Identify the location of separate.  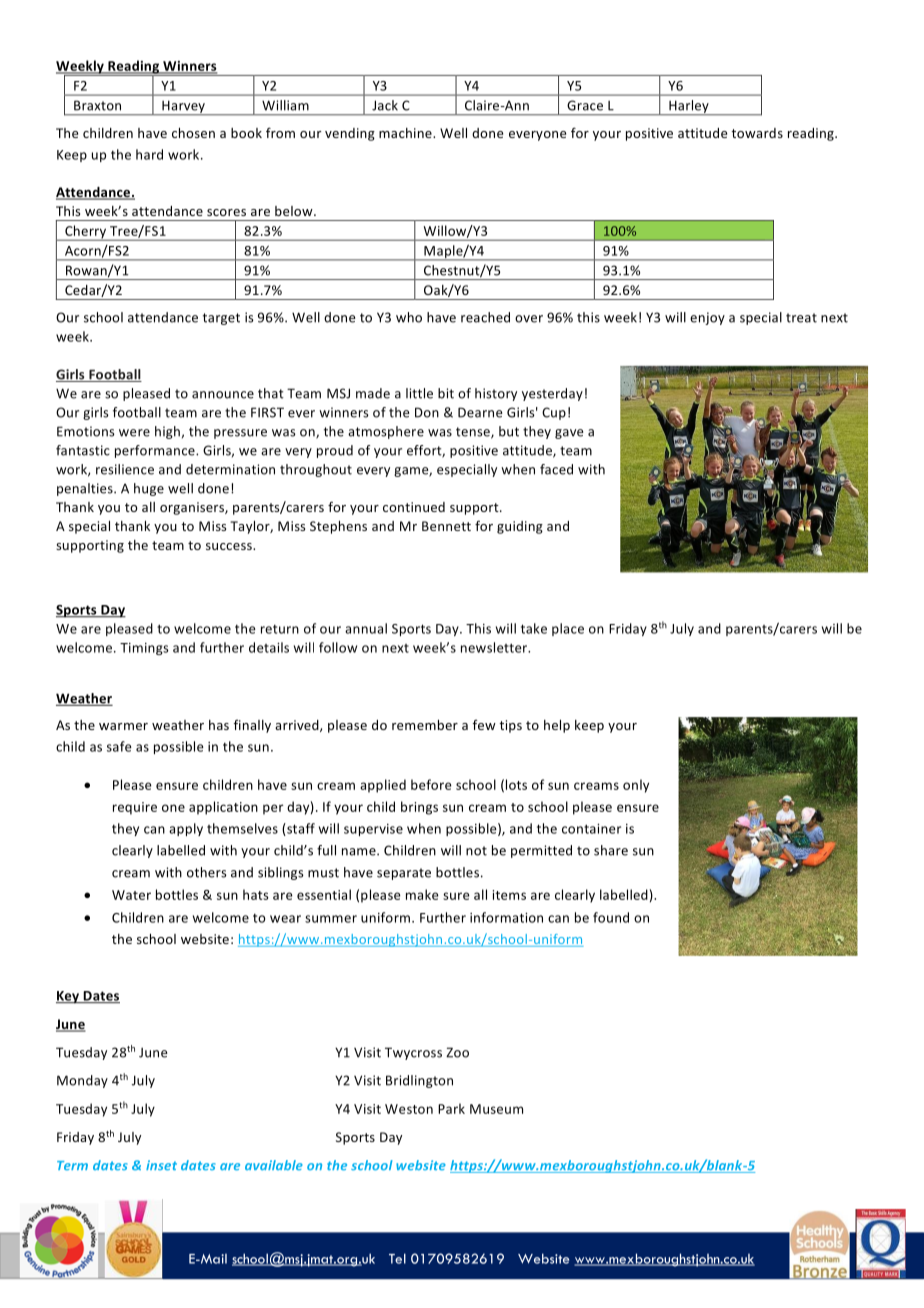
(404, 874).
